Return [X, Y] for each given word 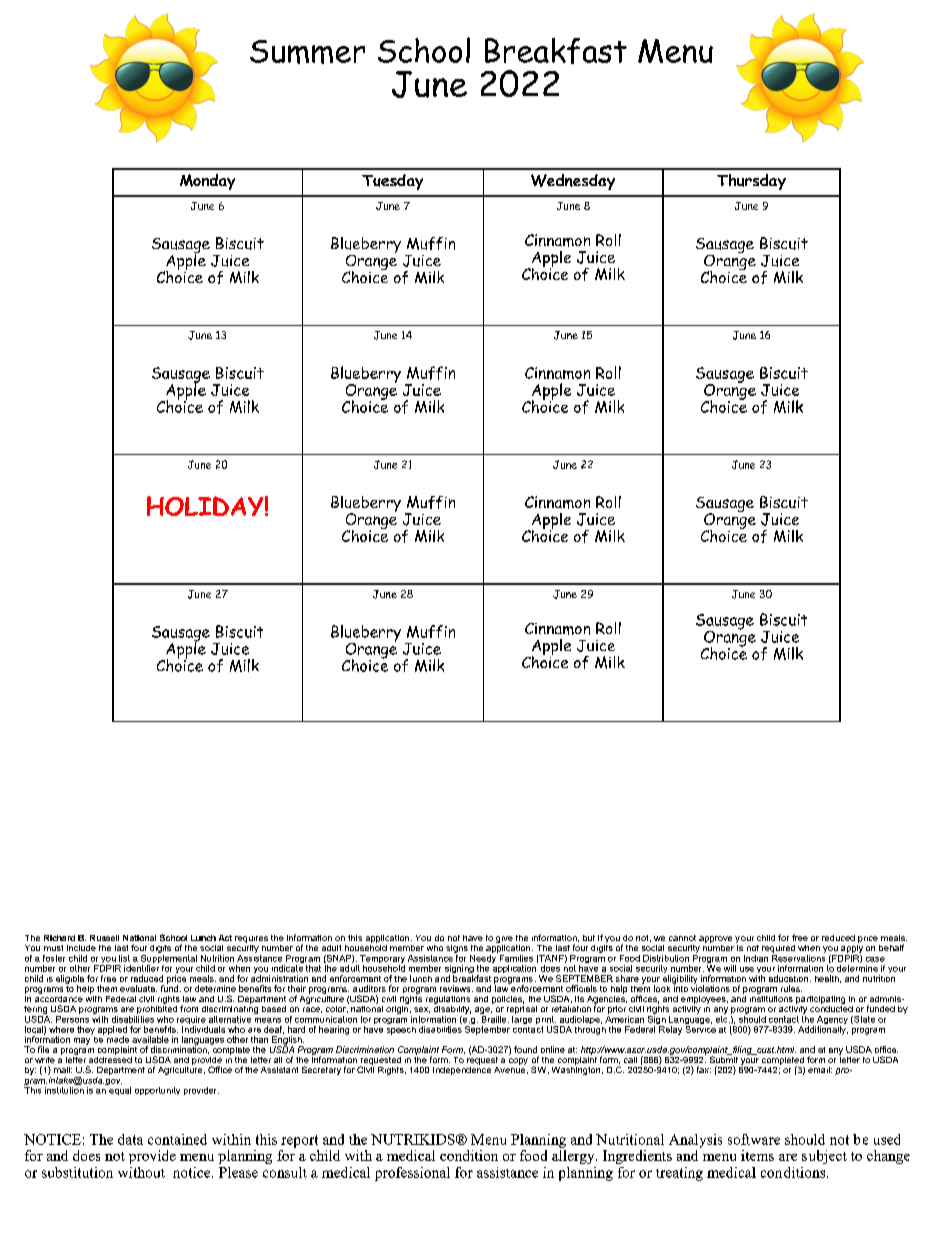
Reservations [798, 957]
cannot [682, 938]
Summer [307, 52]
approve [715, 939]
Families [515, 957]
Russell [104, 938]
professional [412, 1174]
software [754, 1139]
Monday [207, 182]
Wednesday [573, 182]
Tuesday [392, 182]
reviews [456, 988]
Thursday [751, 182]
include [81, 948]
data [130, 1139]
